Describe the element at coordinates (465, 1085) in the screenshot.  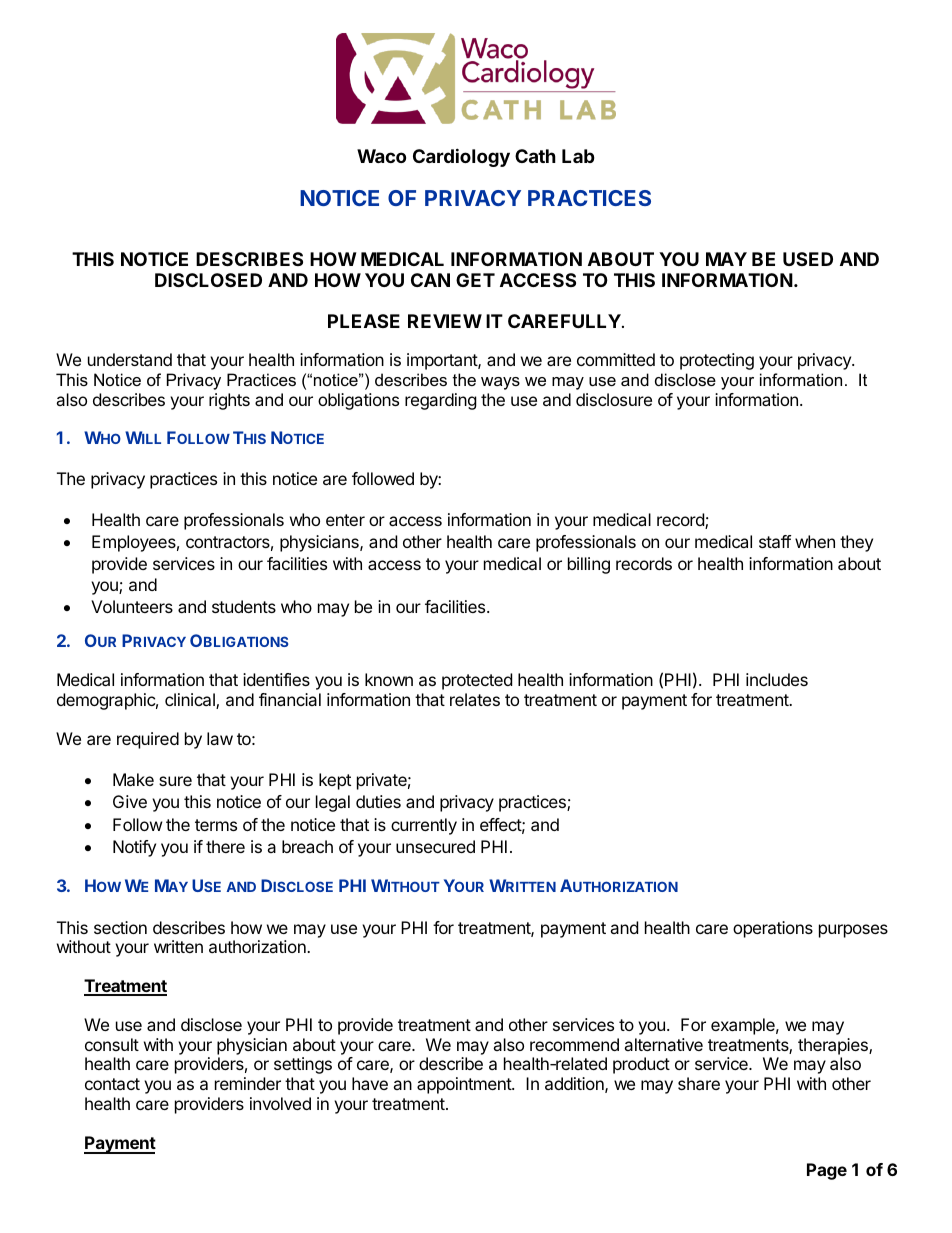
I see `appointment` at that location.
